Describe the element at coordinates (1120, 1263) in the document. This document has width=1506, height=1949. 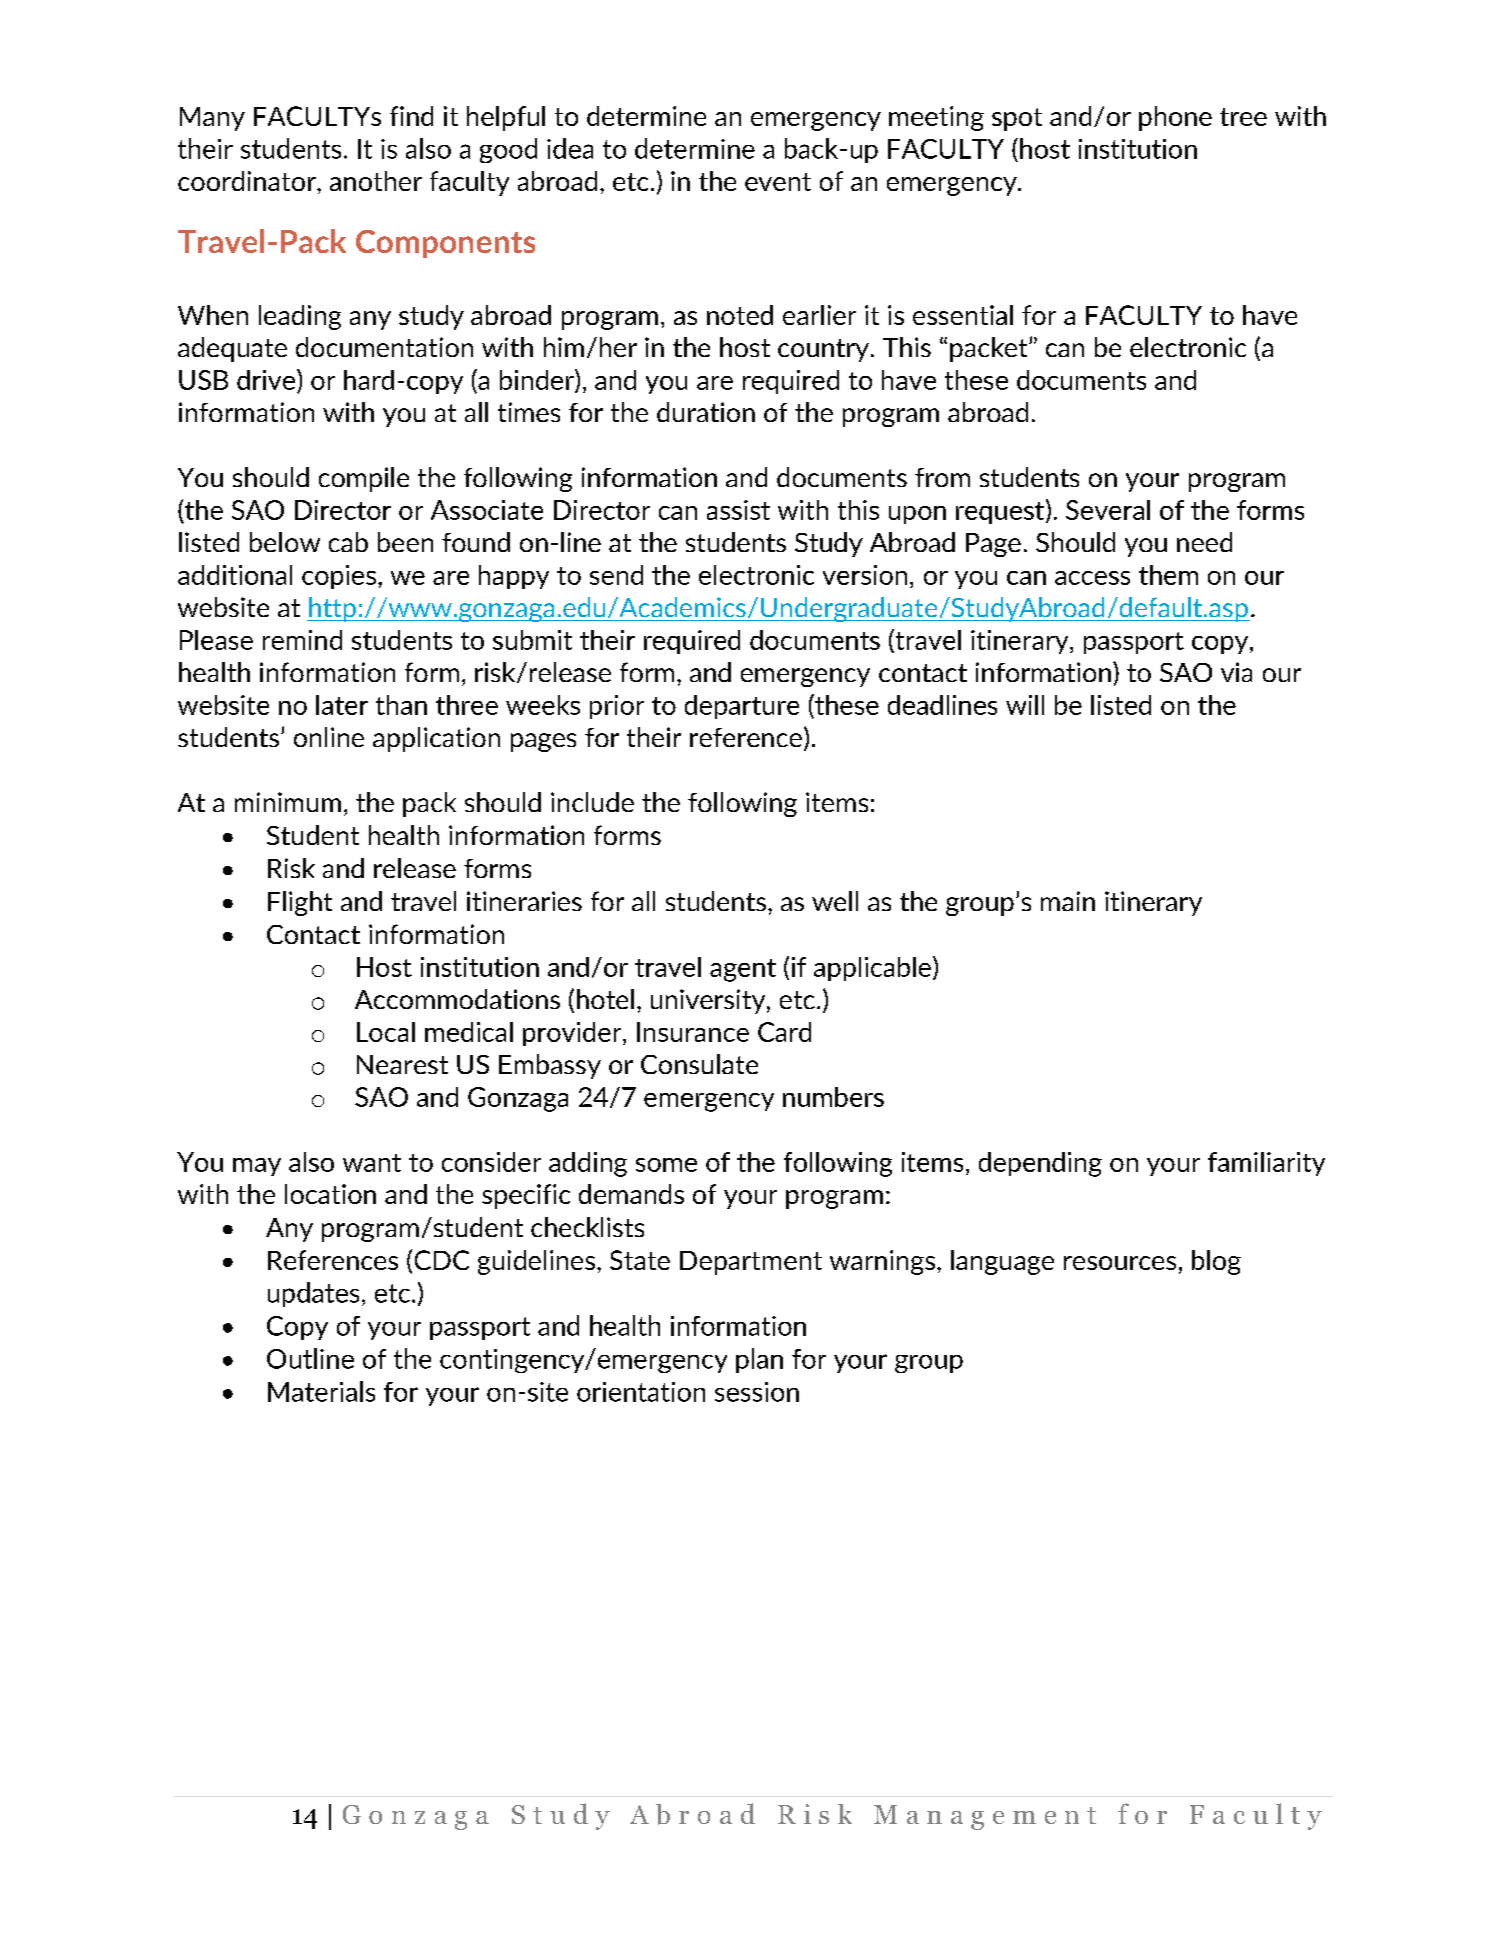
I see `resources` at that location.
